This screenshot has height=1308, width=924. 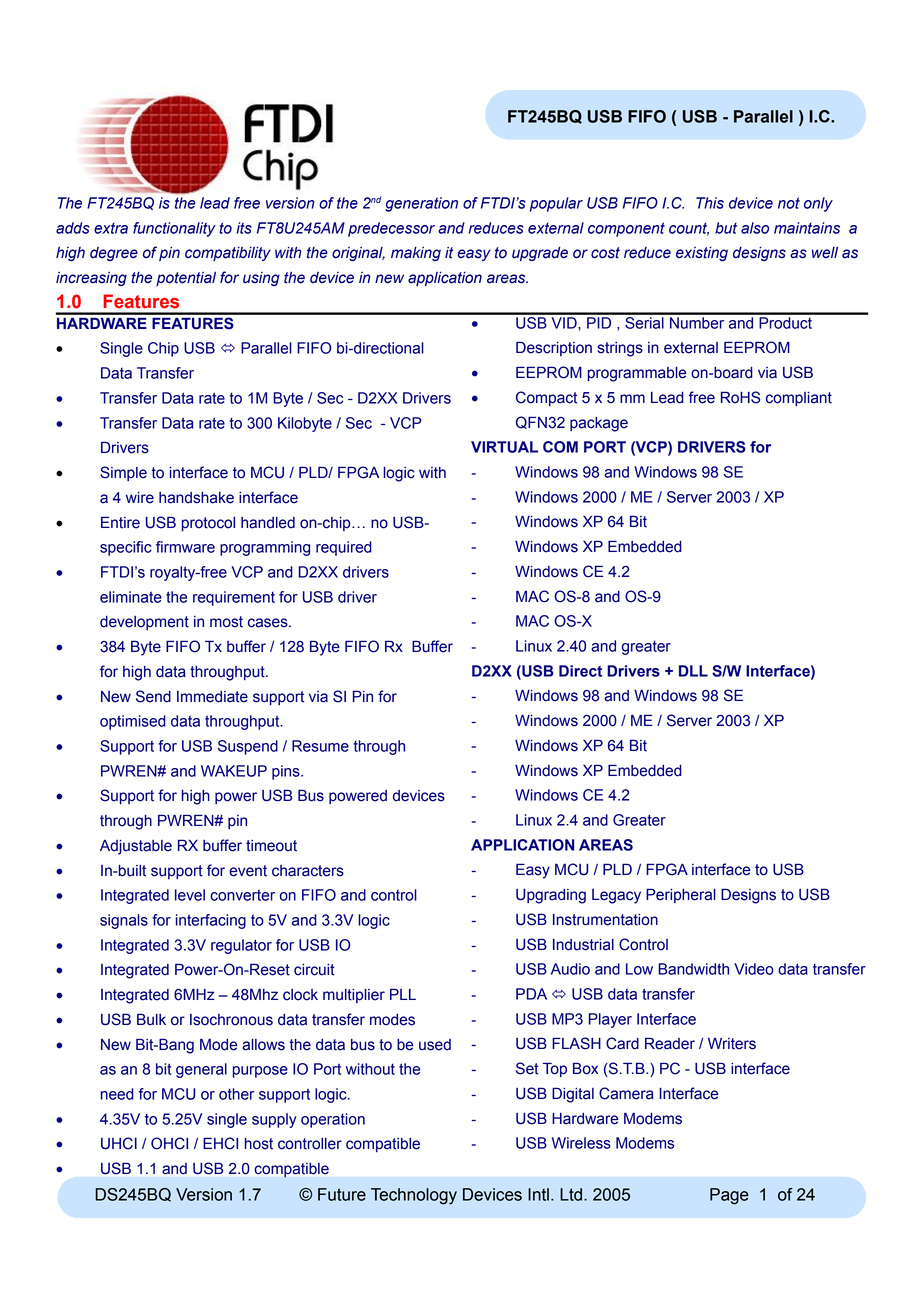 I want to click on but, so click(x=726, y=228).
